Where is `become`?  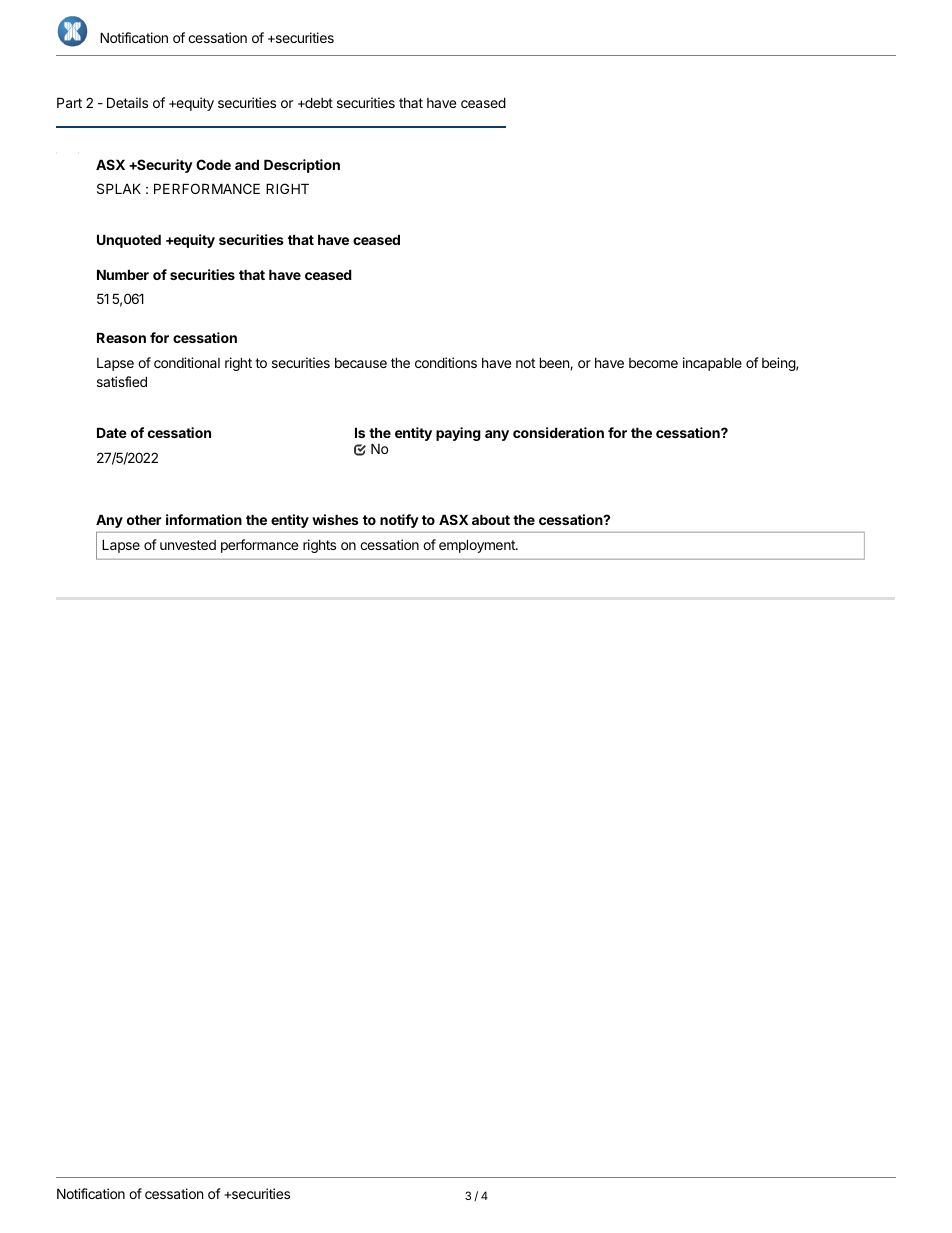
become is located at coordinates (653, 363).
